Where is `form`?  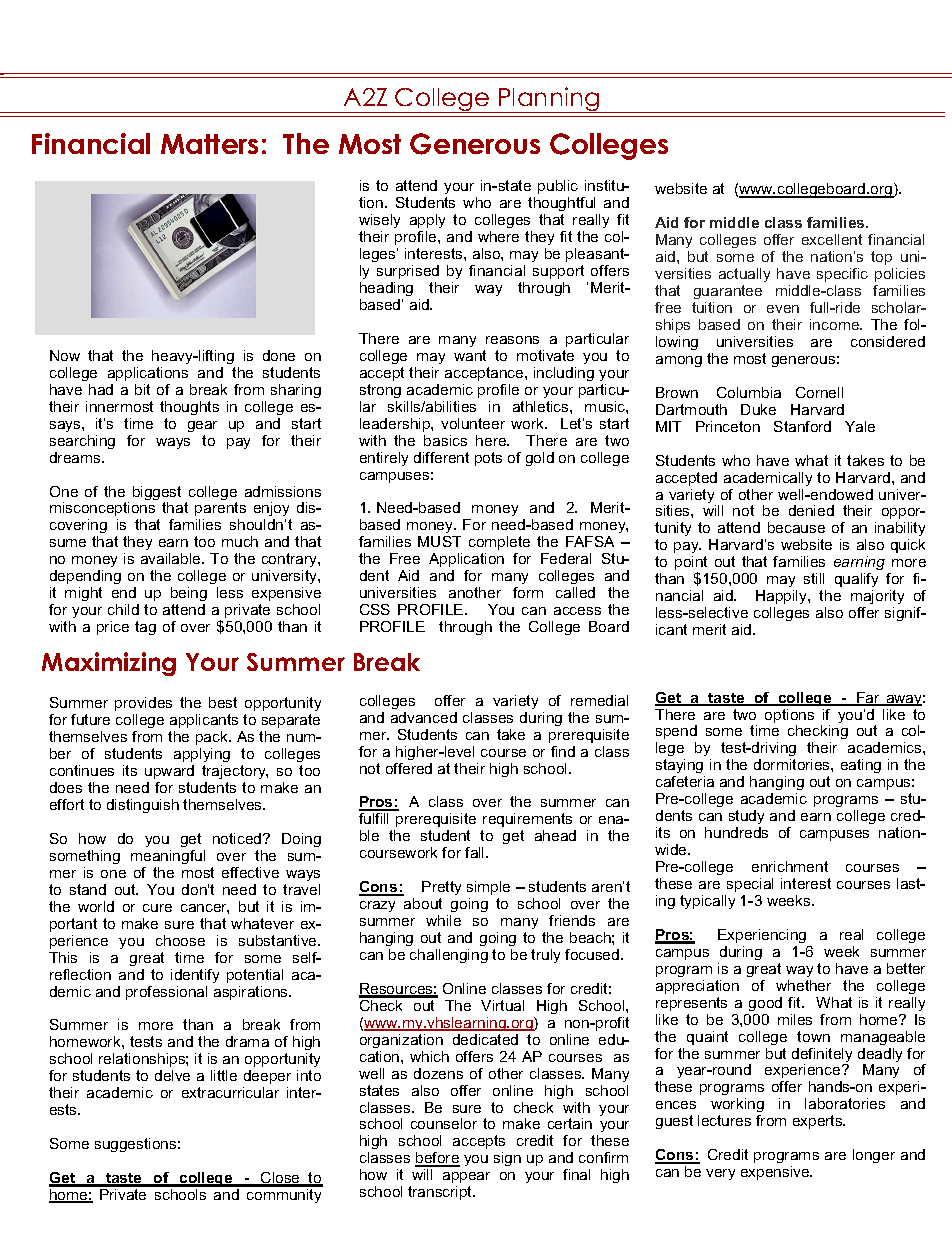 form is located at coordinates (528, 592).
